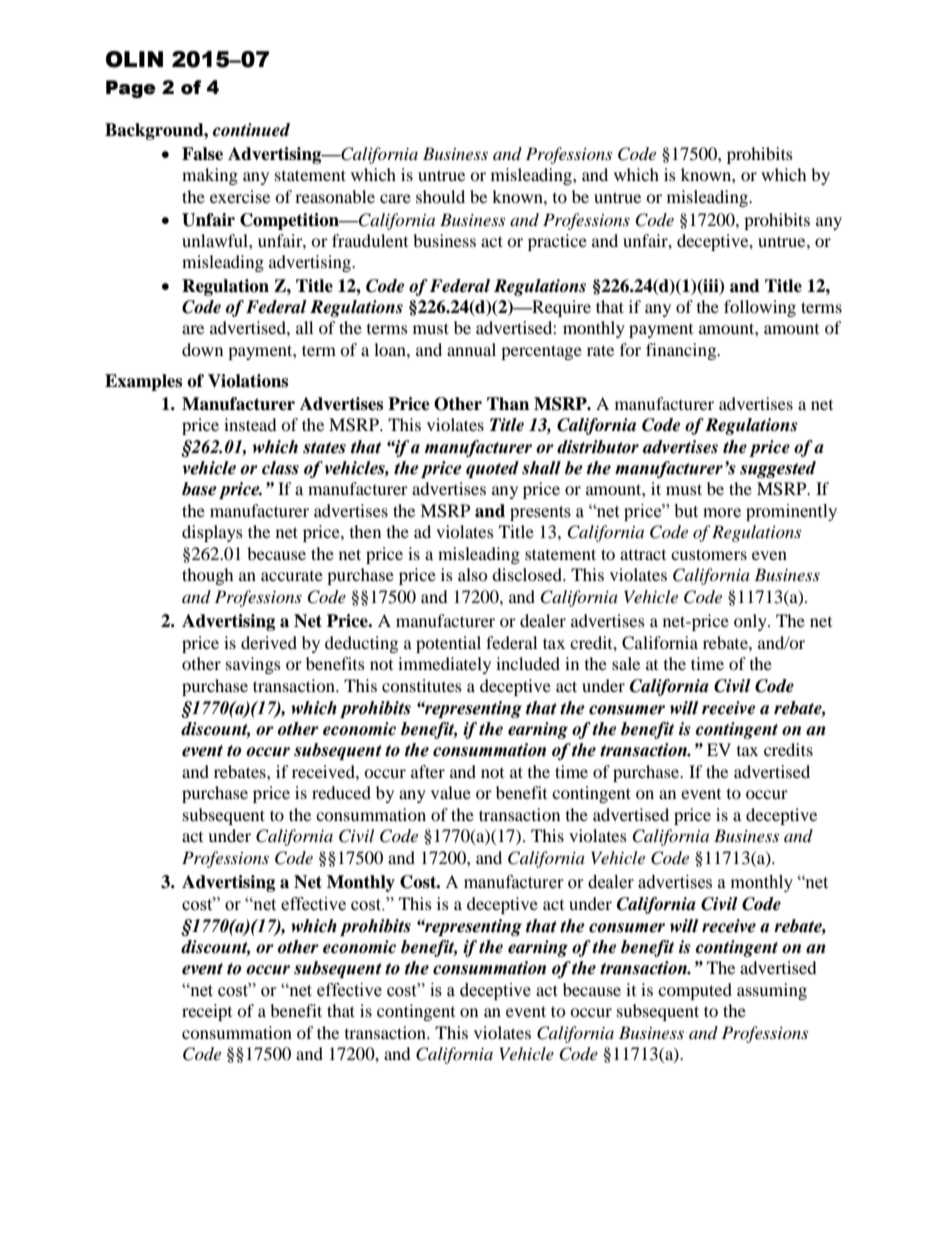 The width and height of the image is (952, 1233). I want to click on immediately, so click(444, 665).
